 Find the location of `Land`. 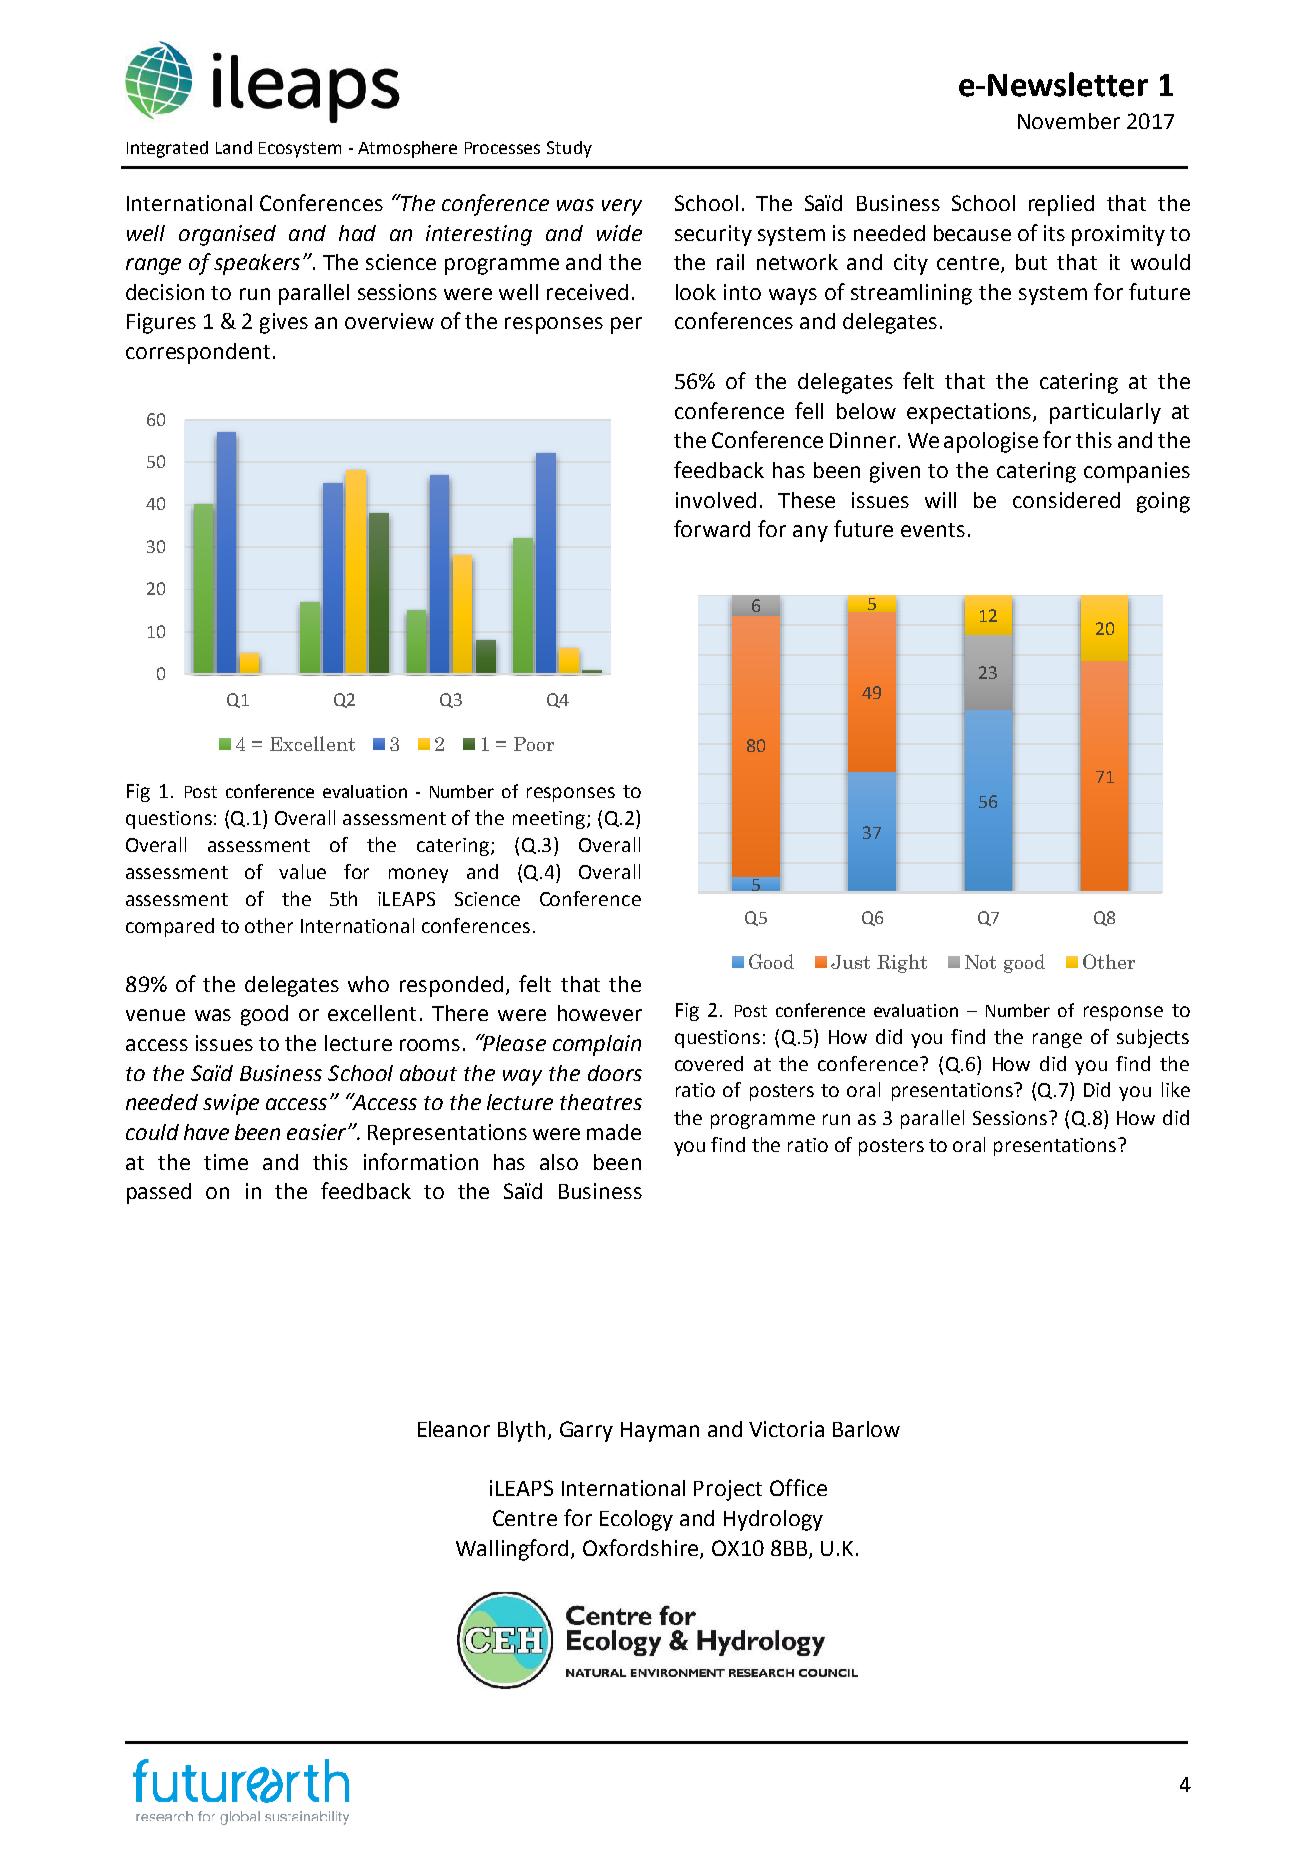

Land is located at coordinates (234, 147).
